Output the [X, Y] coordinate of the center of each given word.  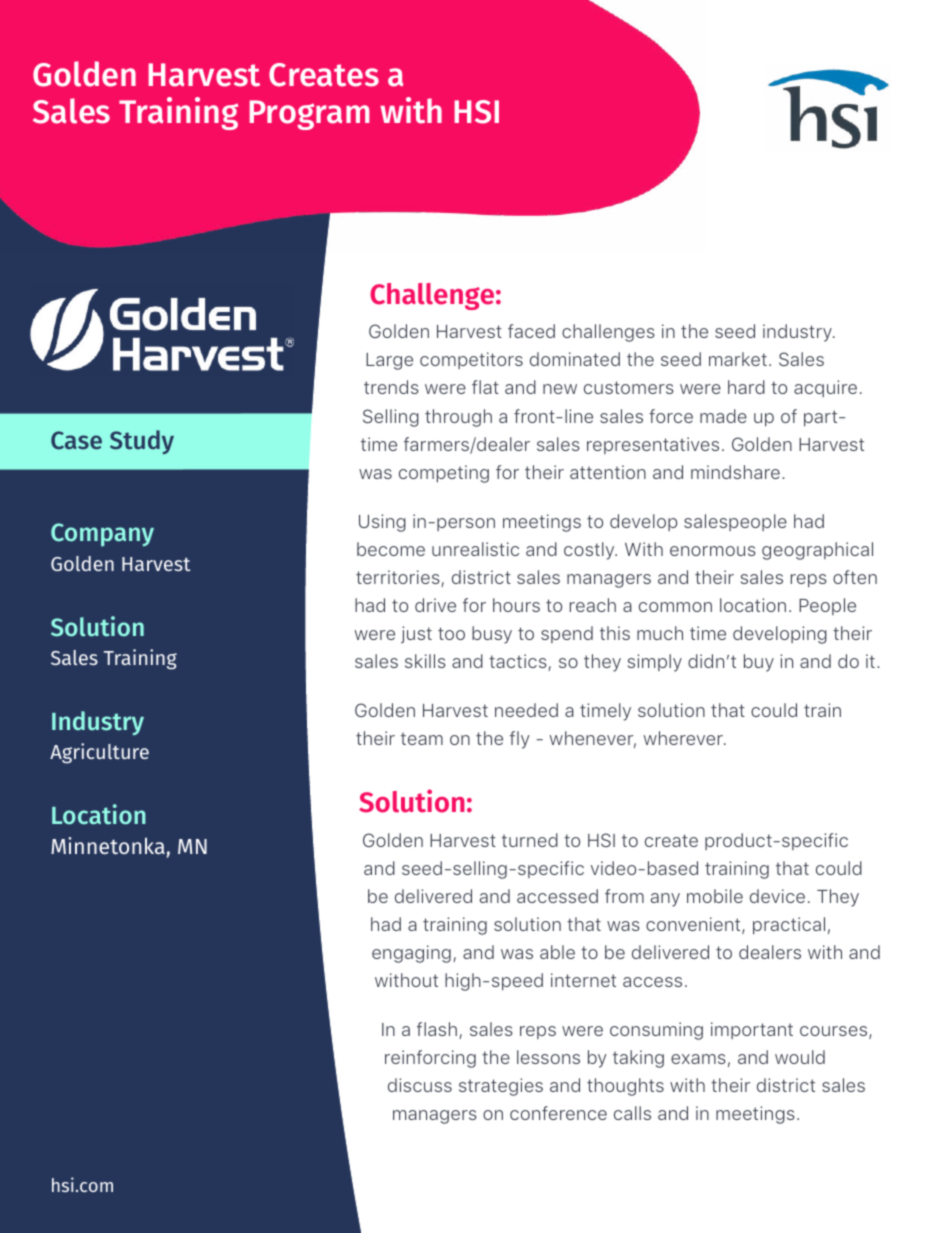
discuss [420, 1085]
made [723, 416]
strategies [501, 1087]
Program [309, 115]
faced [531, 331]
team [422, 739]
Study [142, 442]
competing [444, 474]
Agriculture [99, 753]
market [738, 359]
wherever [684, 738]
